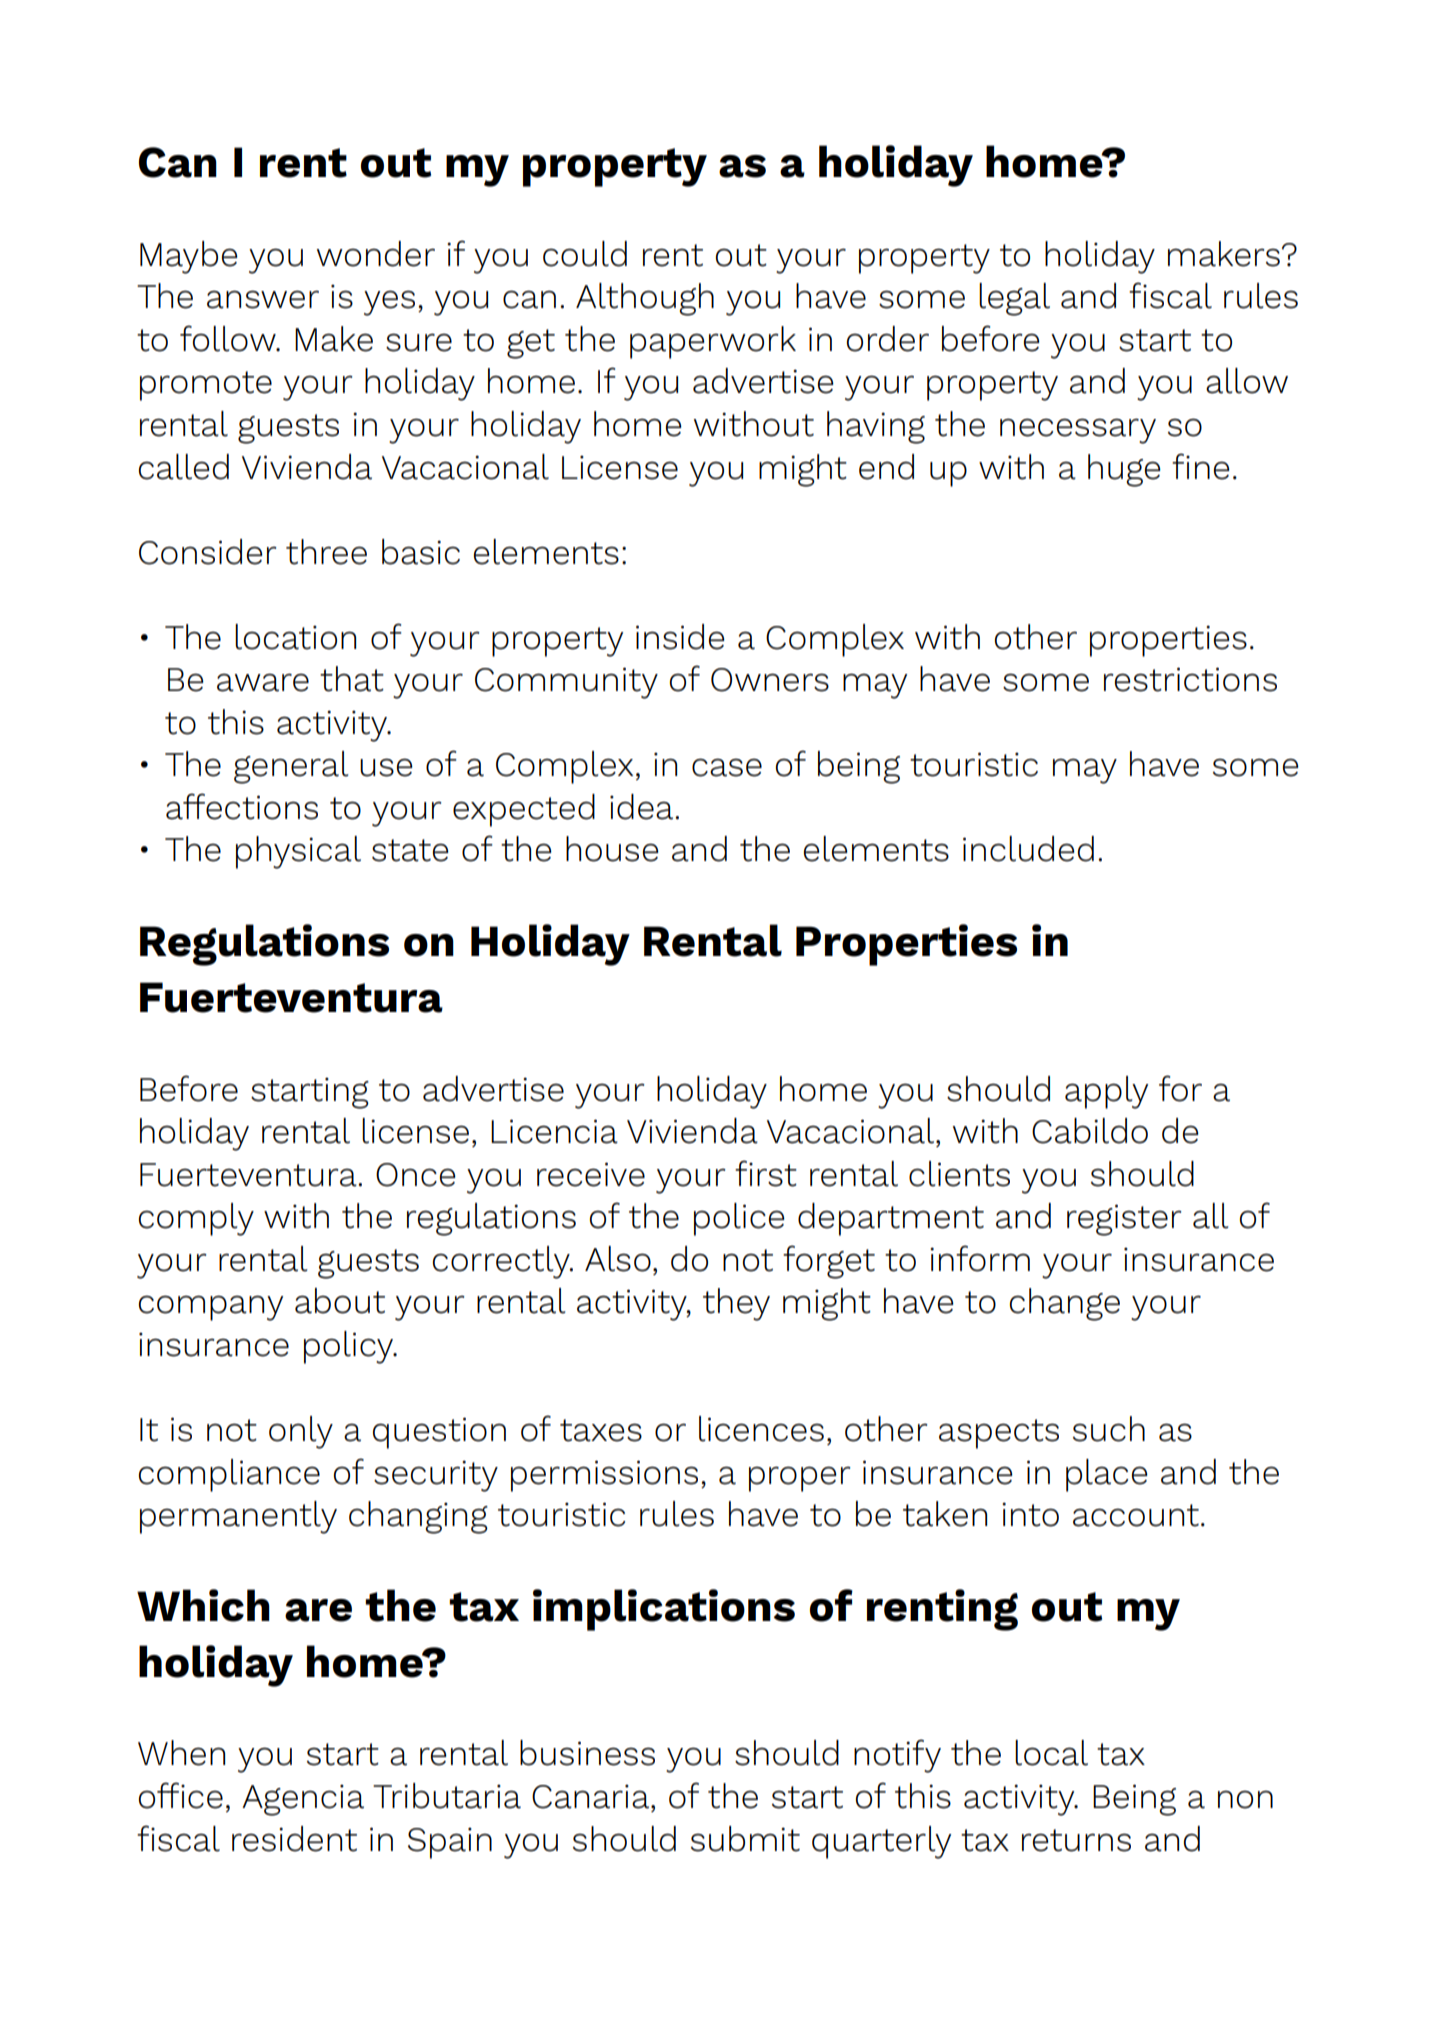 This document has height=2035, width=1439. I want to click on account, so click(1136, 1515).
